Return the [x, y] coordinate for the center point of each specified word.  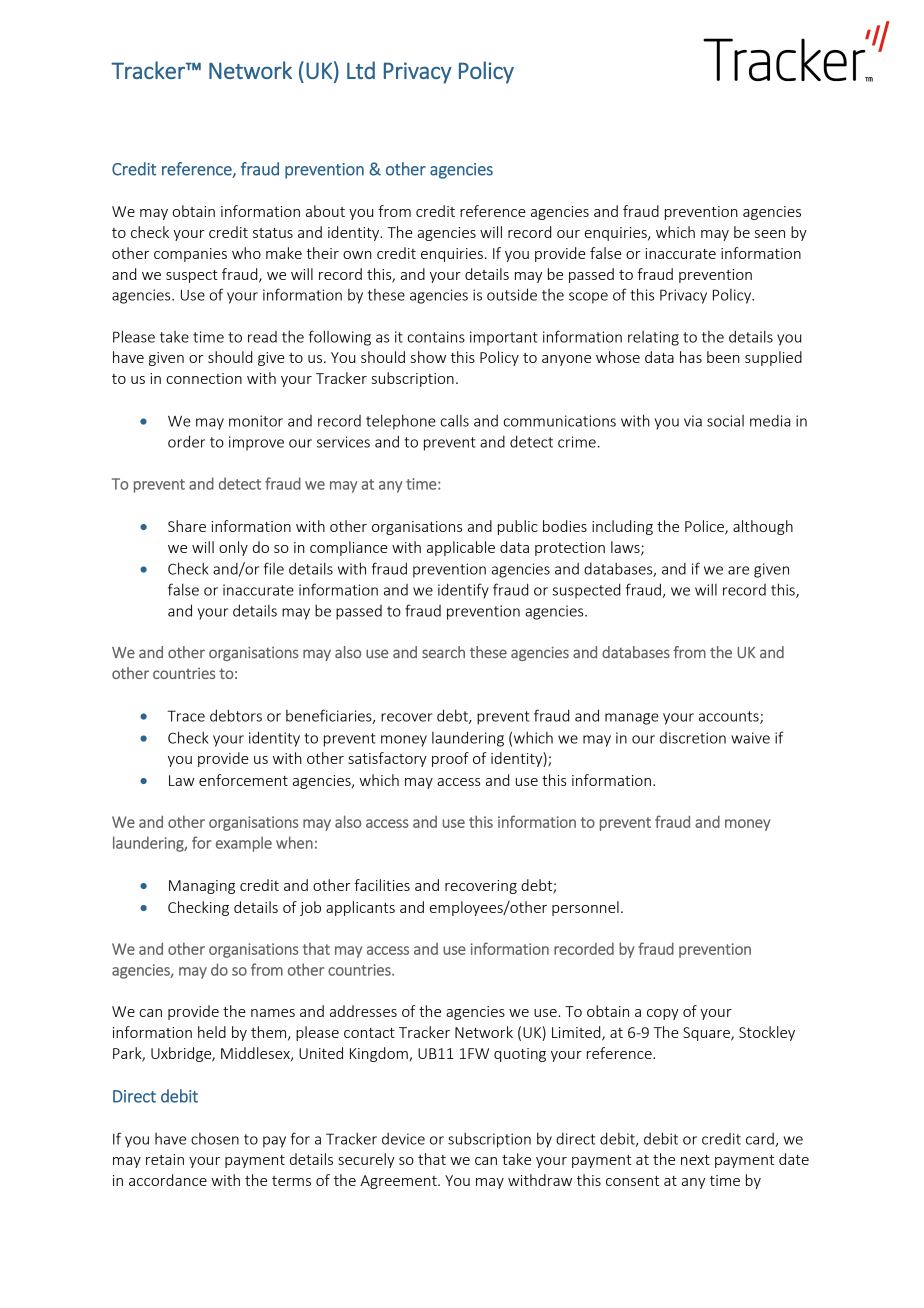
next [695, 1160]
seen [770, 234]
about [325, 211]
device [403, 1139]
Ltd [361, 70]
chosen [215, 1139]
